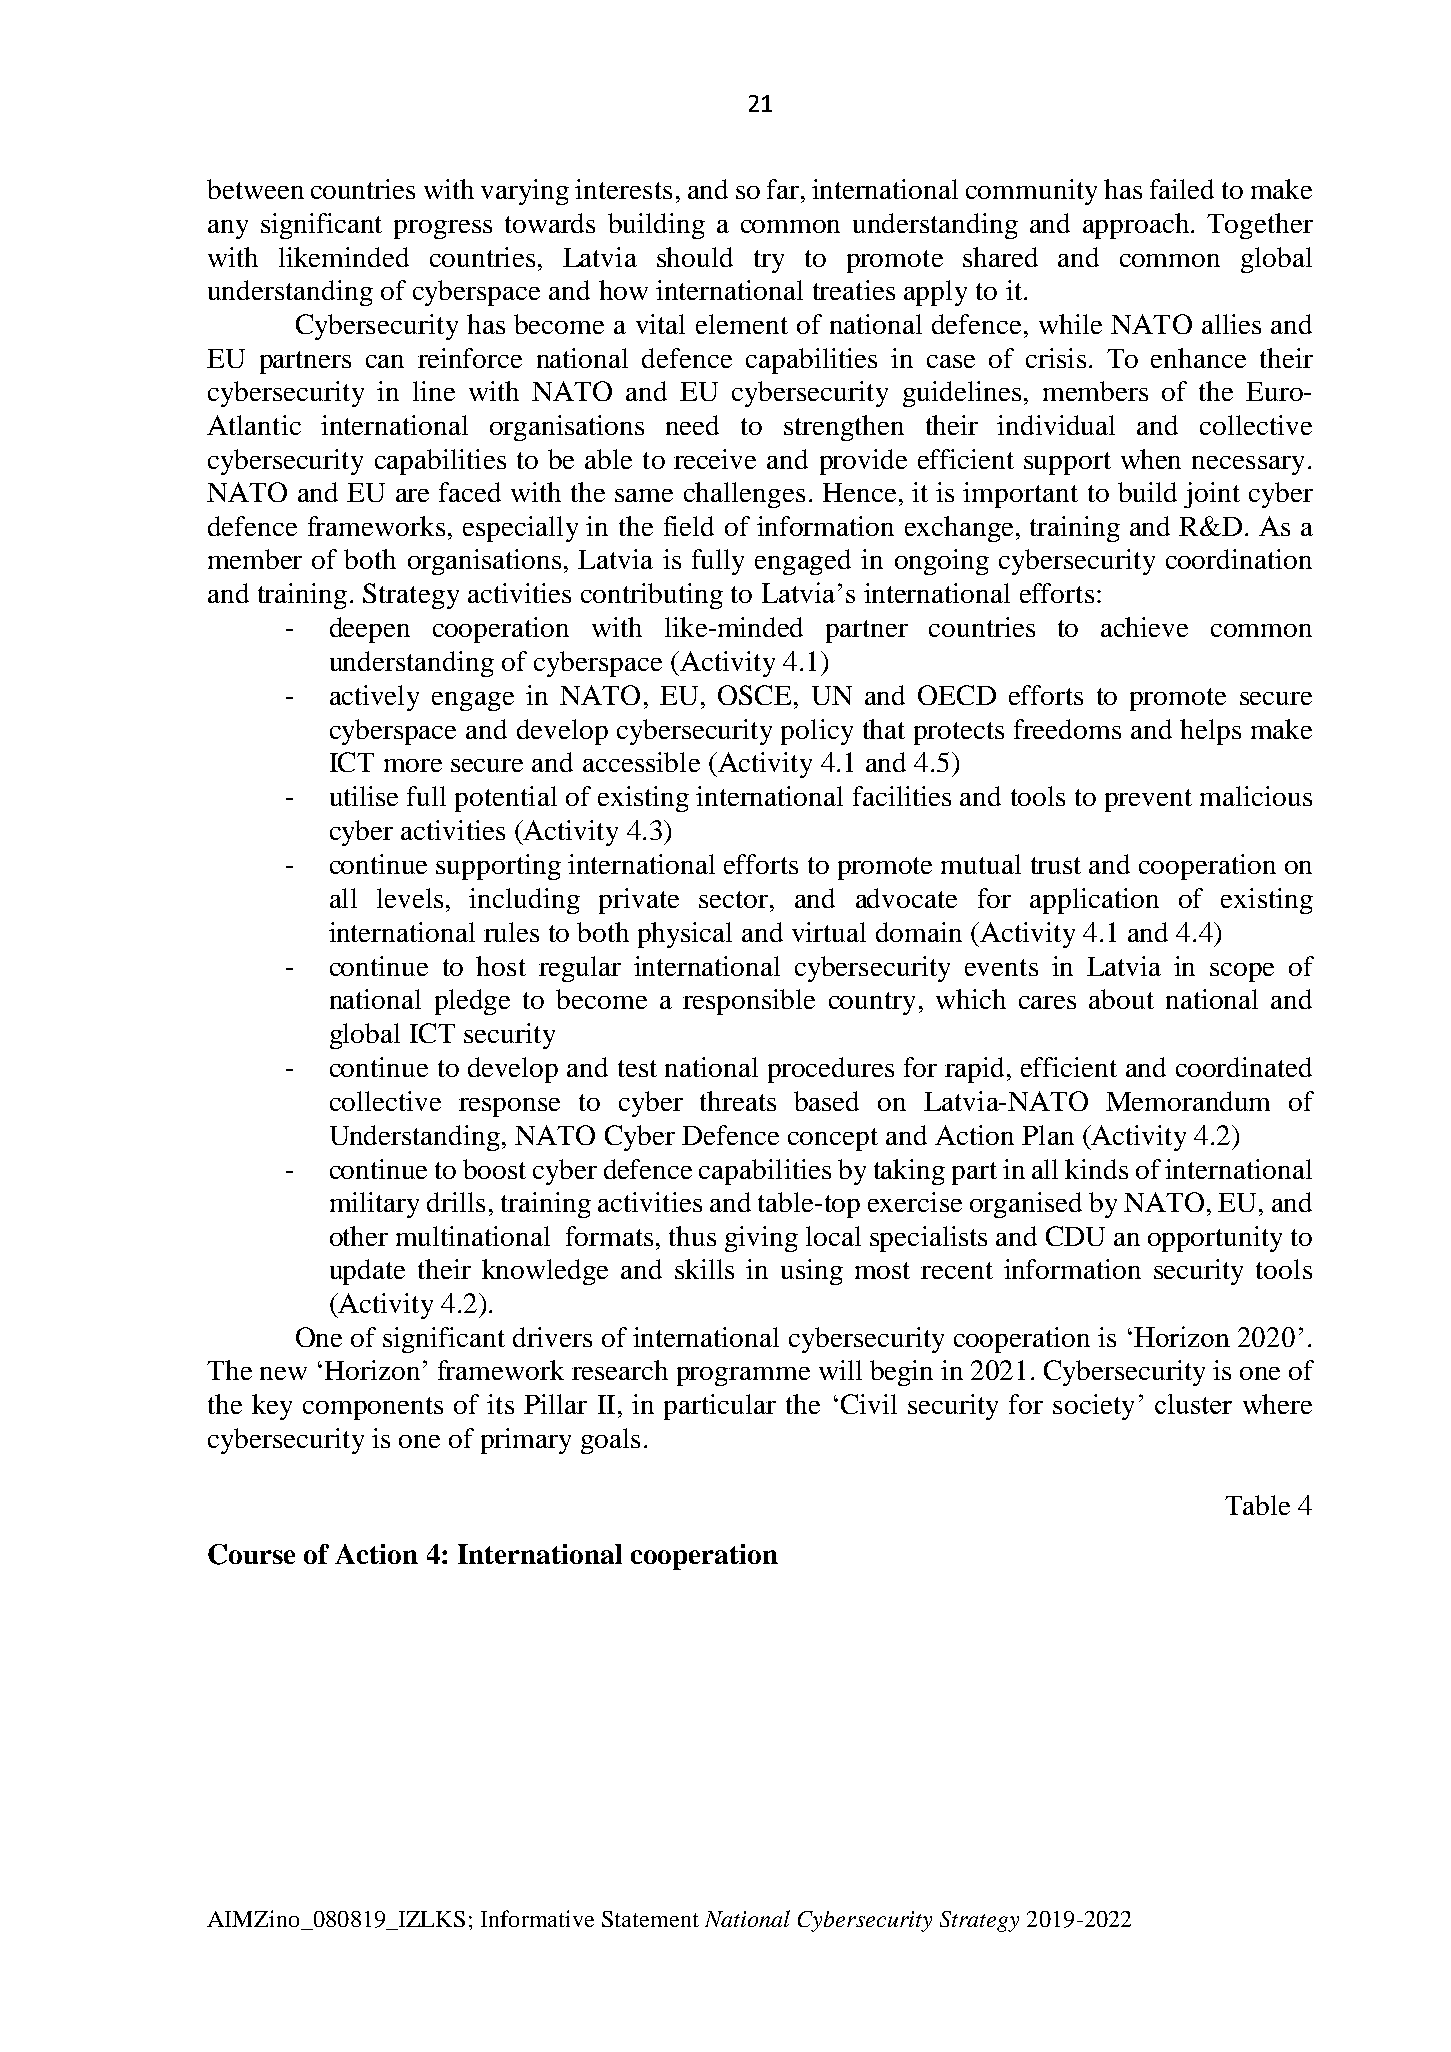 Image resolution: width=1451 pixels, height=2052 pixels. I want to click on progress, so click(443, 229).
